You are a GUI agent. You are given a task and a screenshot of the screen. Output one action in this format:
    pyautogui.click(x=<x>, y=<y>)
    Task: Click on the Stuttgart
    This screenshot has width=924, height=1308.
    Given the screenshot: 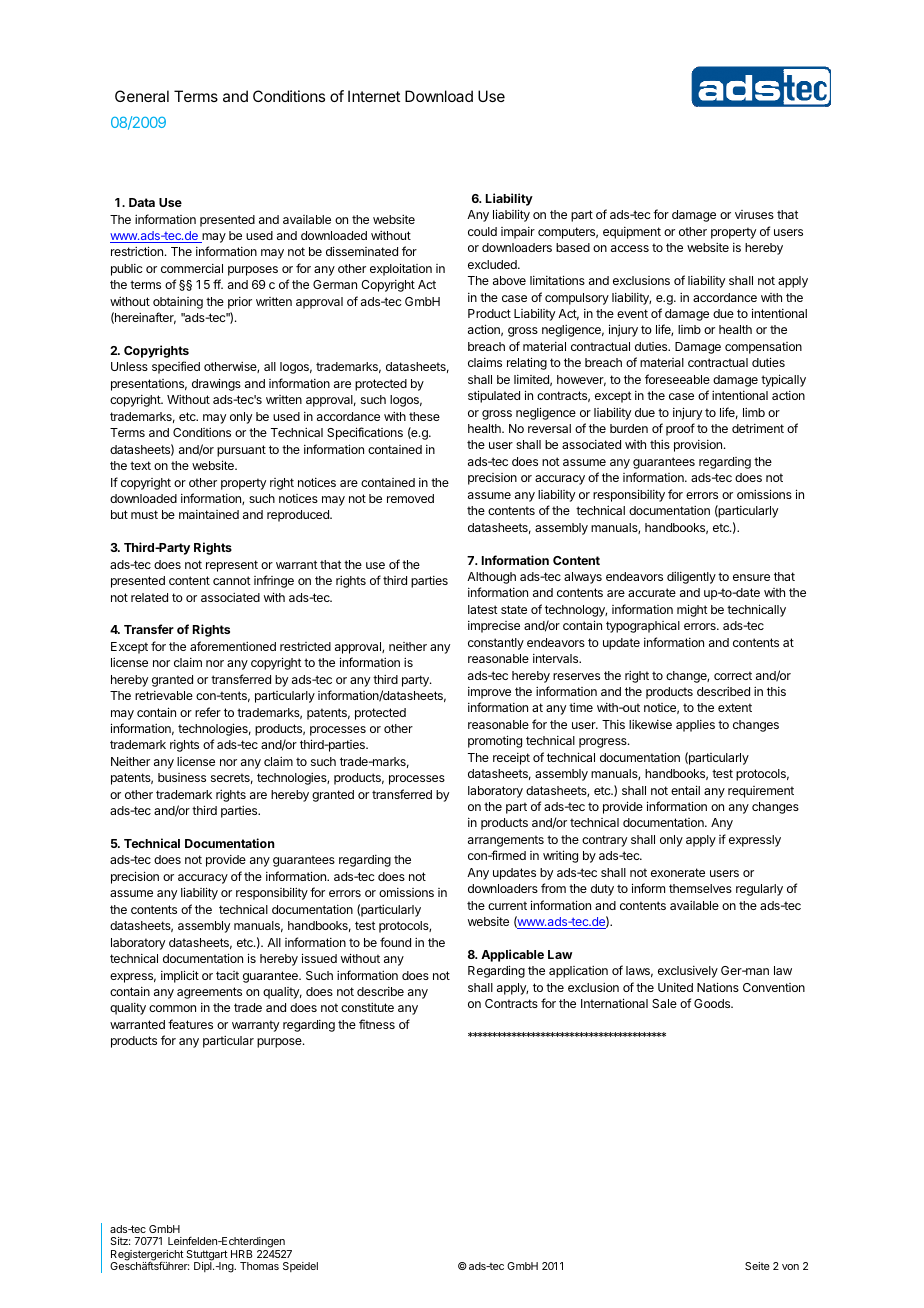 What is the action you would take?
    pyautogui.click(x=207, y=1256)
